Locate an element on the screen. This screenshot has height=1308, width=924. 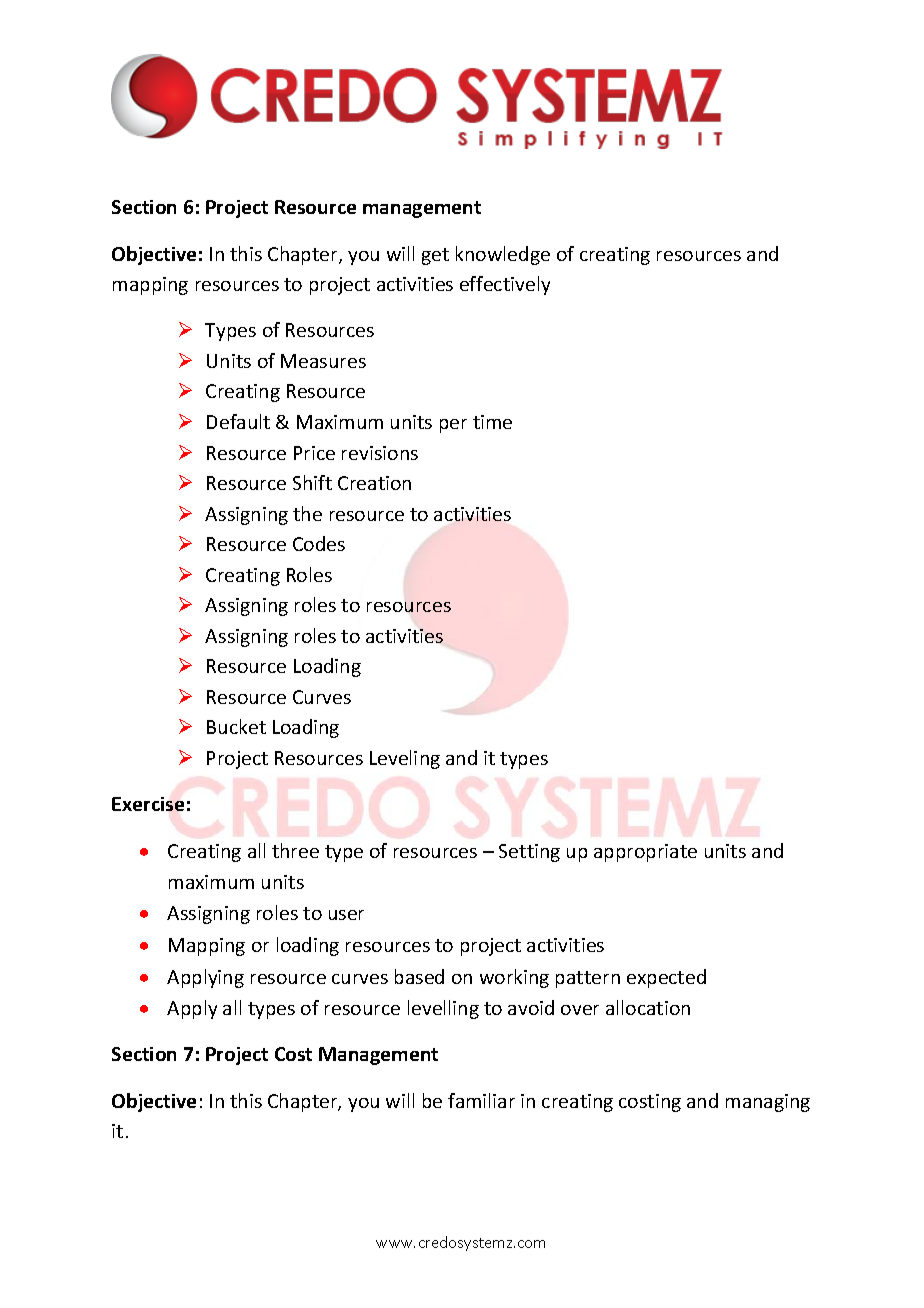
time is located at coordinates (492, 422).
